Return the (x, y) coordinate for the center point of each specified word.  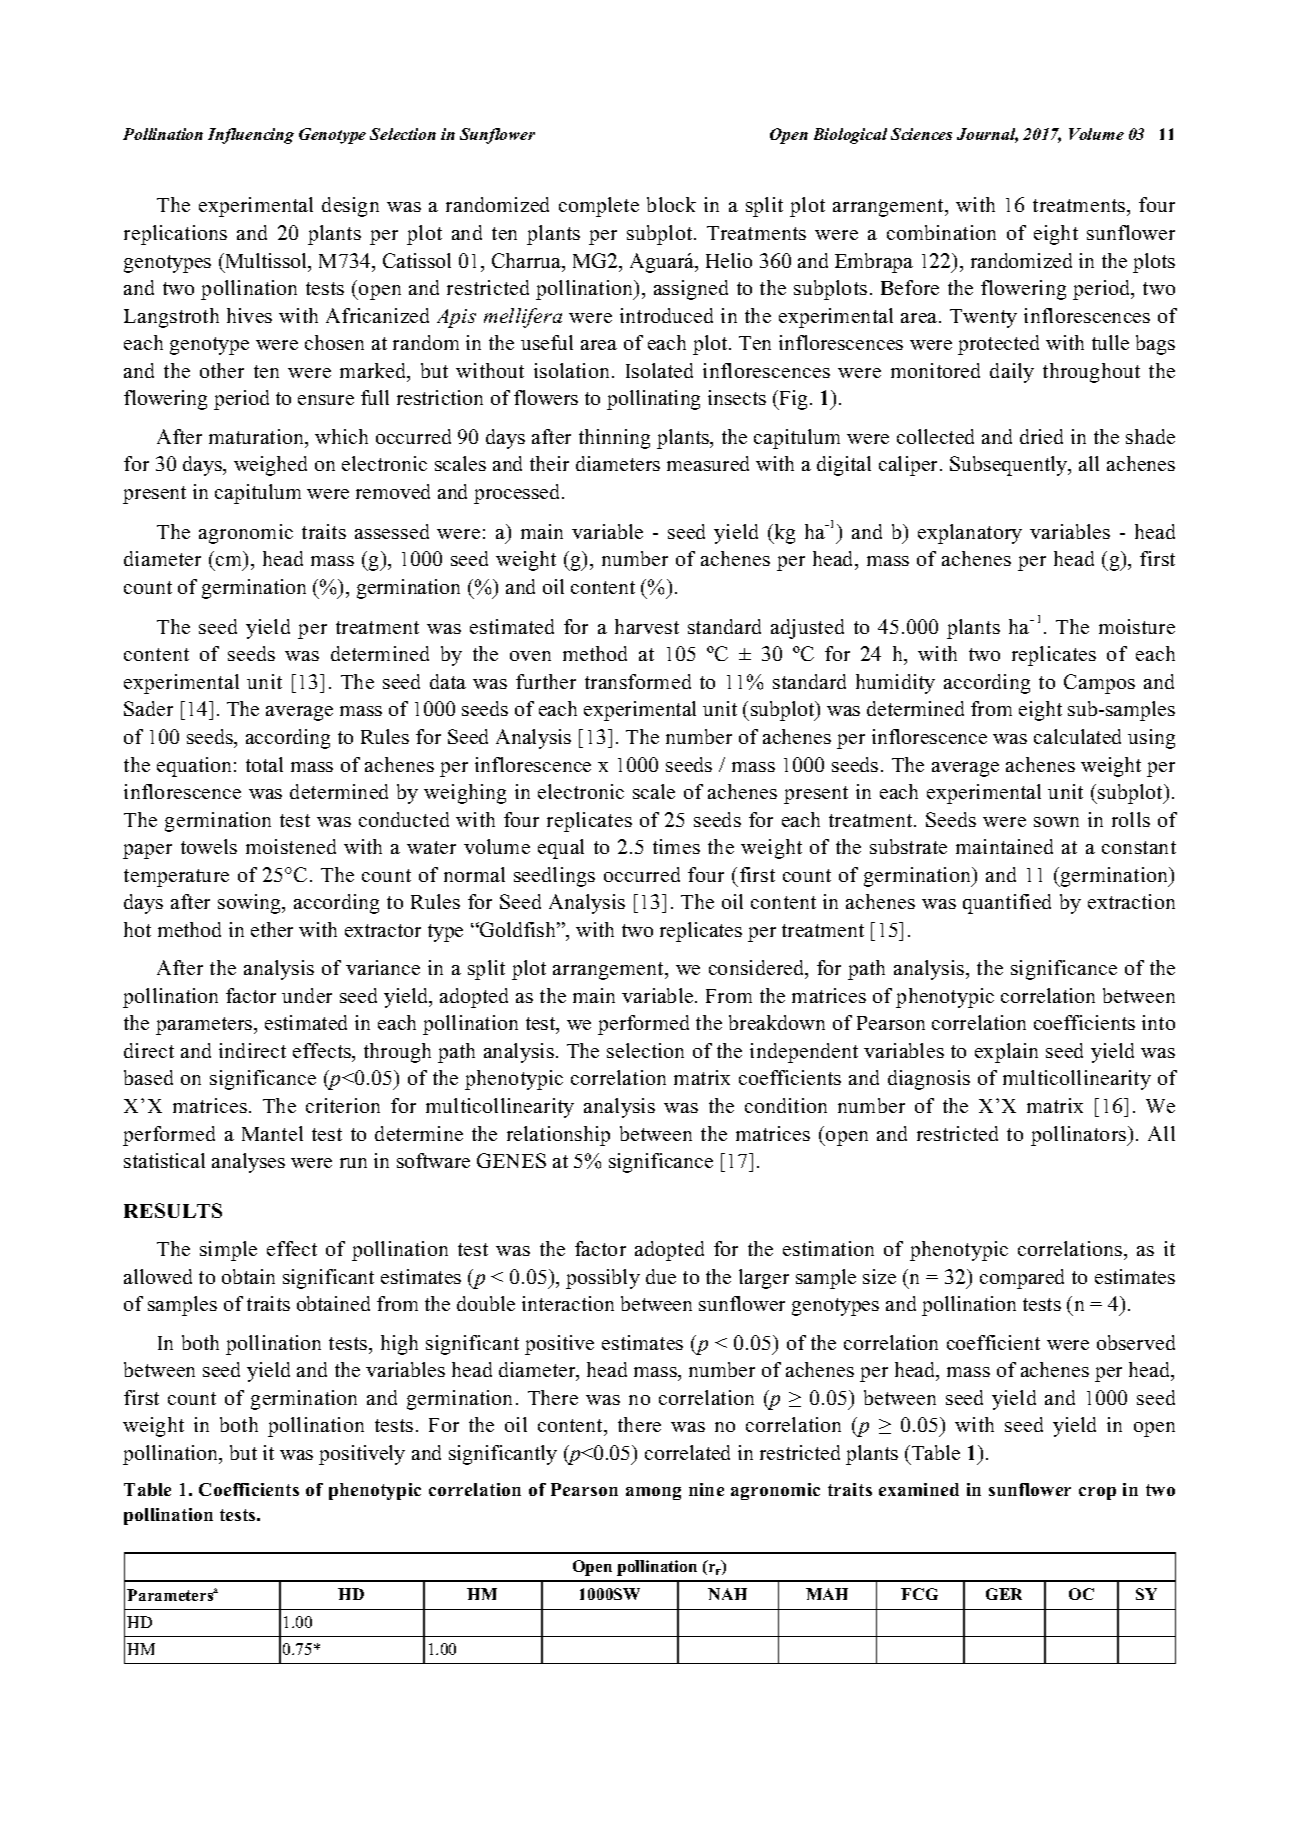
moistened (291, 846)
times (676, 846)
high (399, 1345)
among (653, 1493)
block (671, 204)
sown (1056, 822)
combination (941, 232)
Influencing (251, 136)
